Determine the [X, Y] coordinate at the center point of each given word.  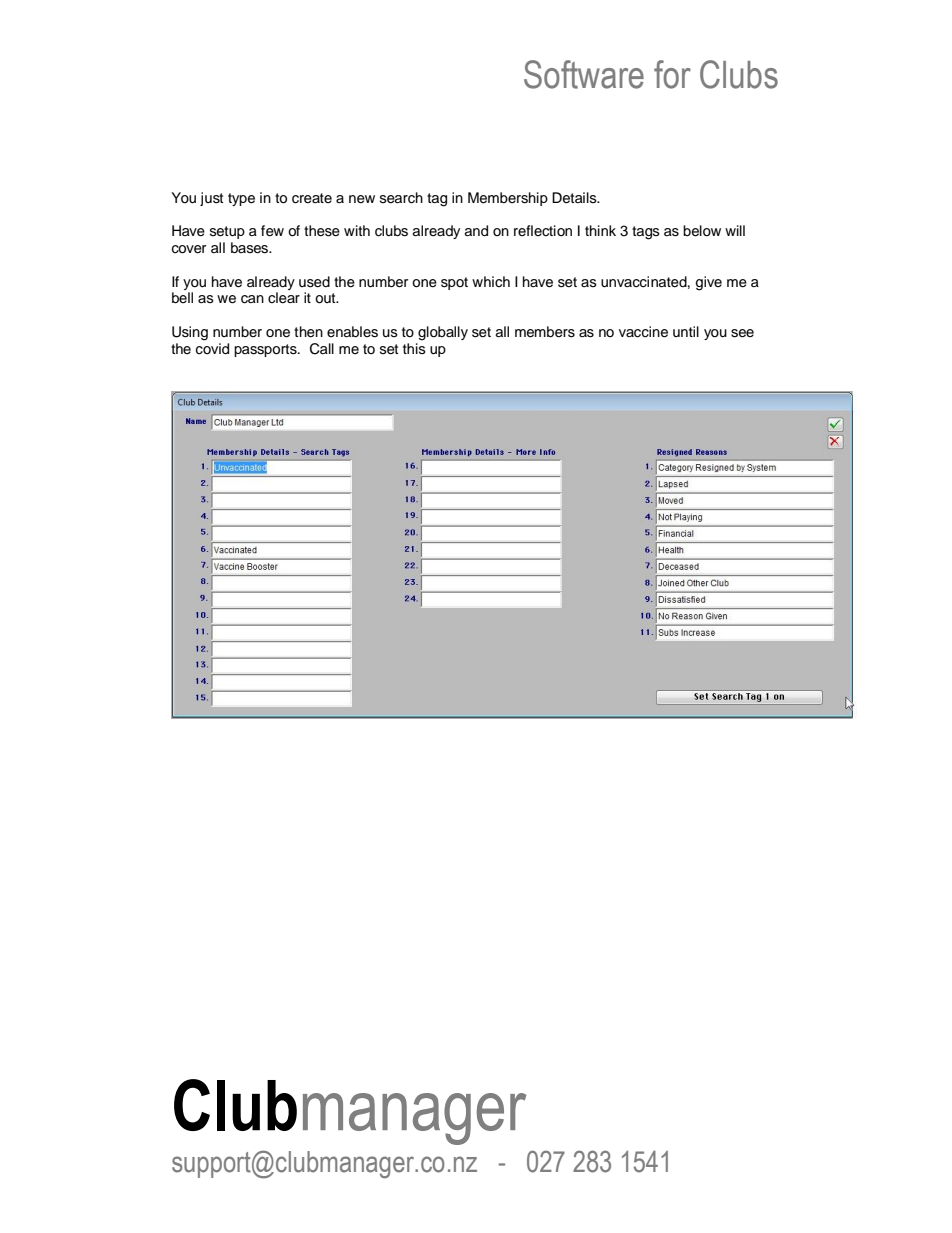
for [672, 74]
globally [443, 333]
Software [584, 74]
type [241, 199]
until [686, 331]
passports [266, 350]
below [702, 231]
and [476, 231]
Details [575, 198]
